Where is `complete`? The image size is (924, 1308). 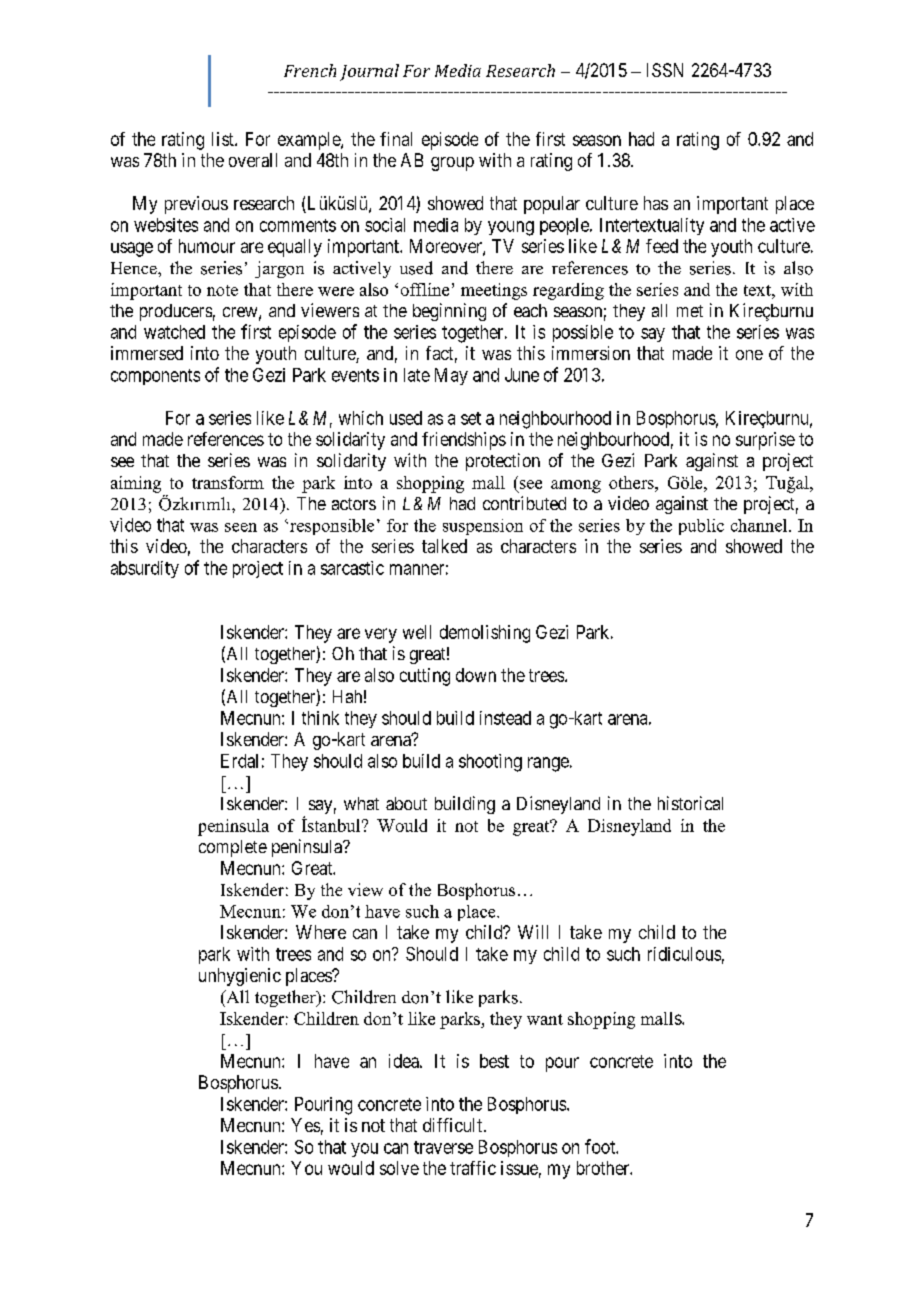
complete is located at coordinates (233, 848).
